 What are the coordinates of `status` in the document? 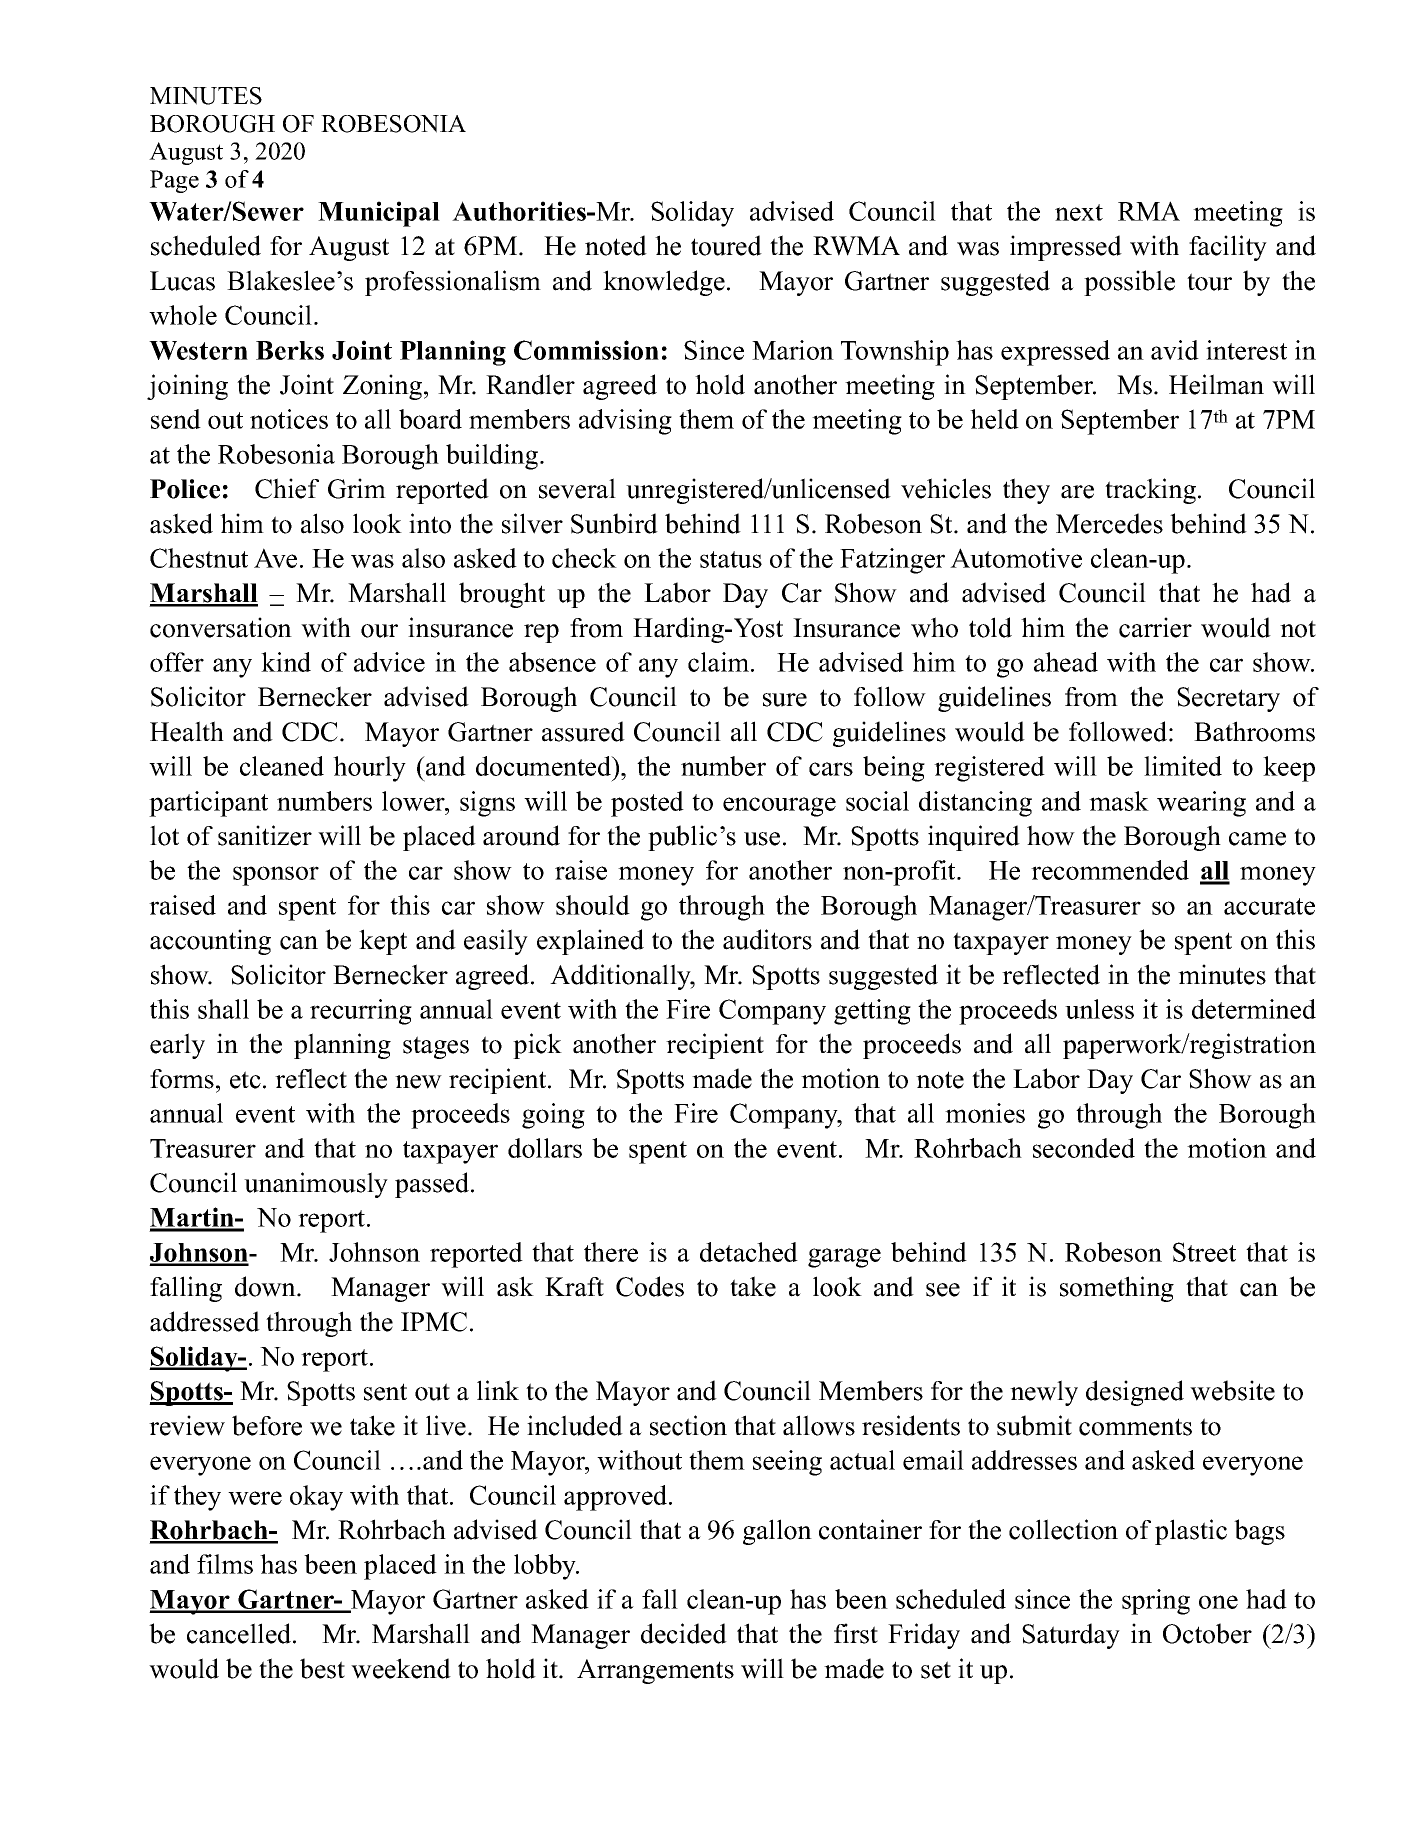 It's located at (731, 559).
